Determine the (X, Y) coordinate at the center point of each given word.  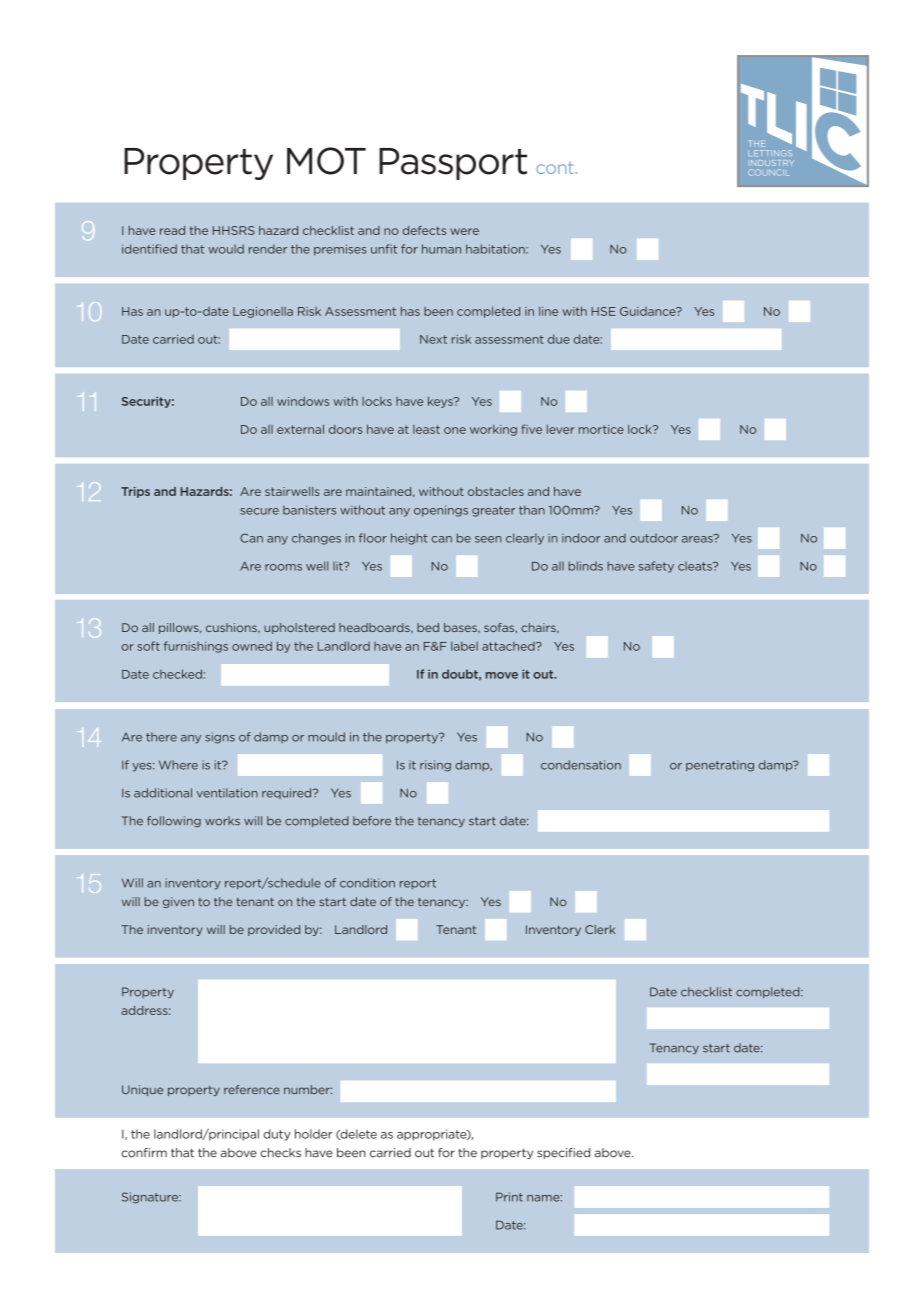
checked (177, 674)
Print (509, 1197)
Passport (453, 164)
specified (563, 1153)
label (464, 646)
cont (555, 168)
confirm (144, 1153)
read (172, 230)
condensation (581, 765)
